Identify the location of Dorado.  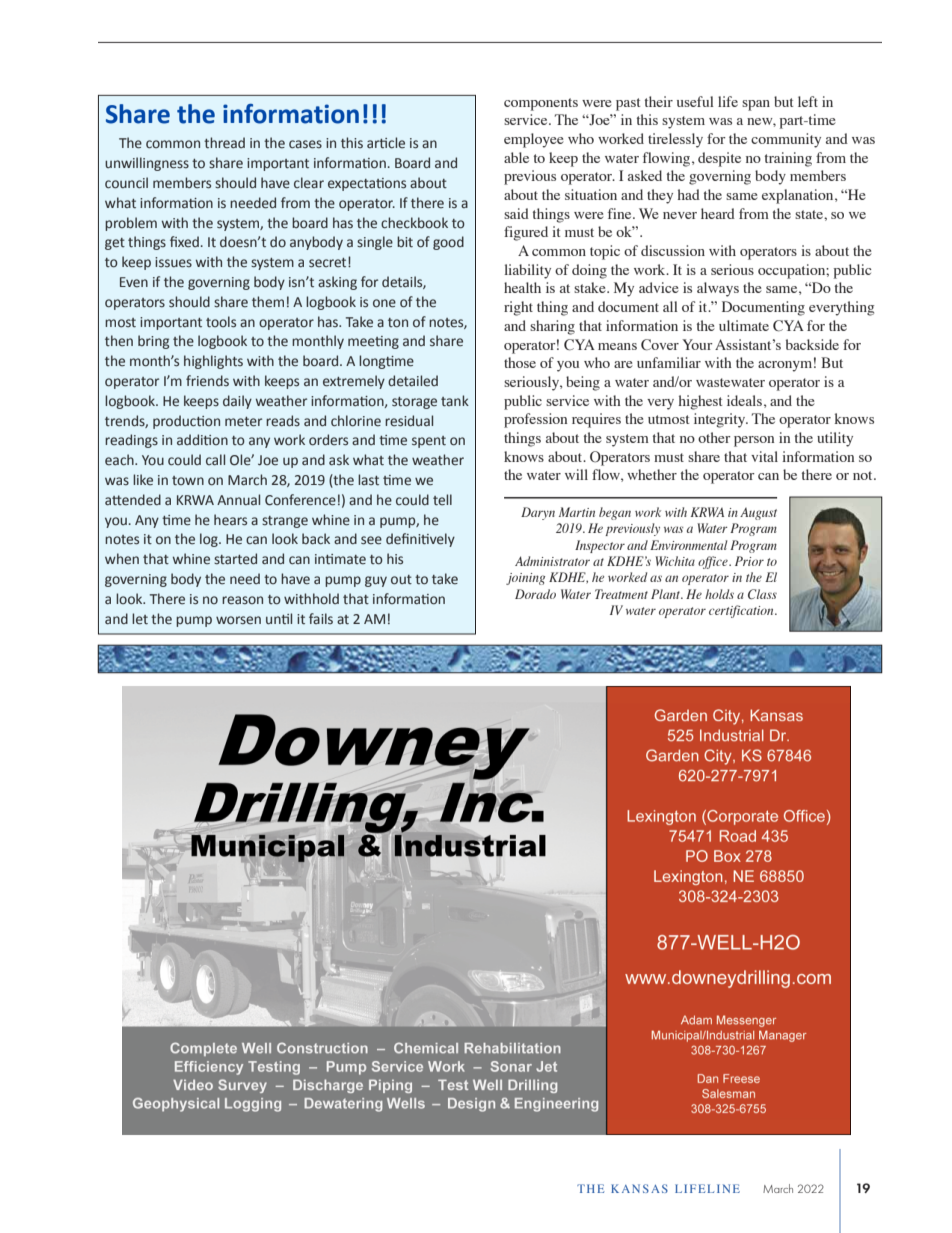
(535, 594).
